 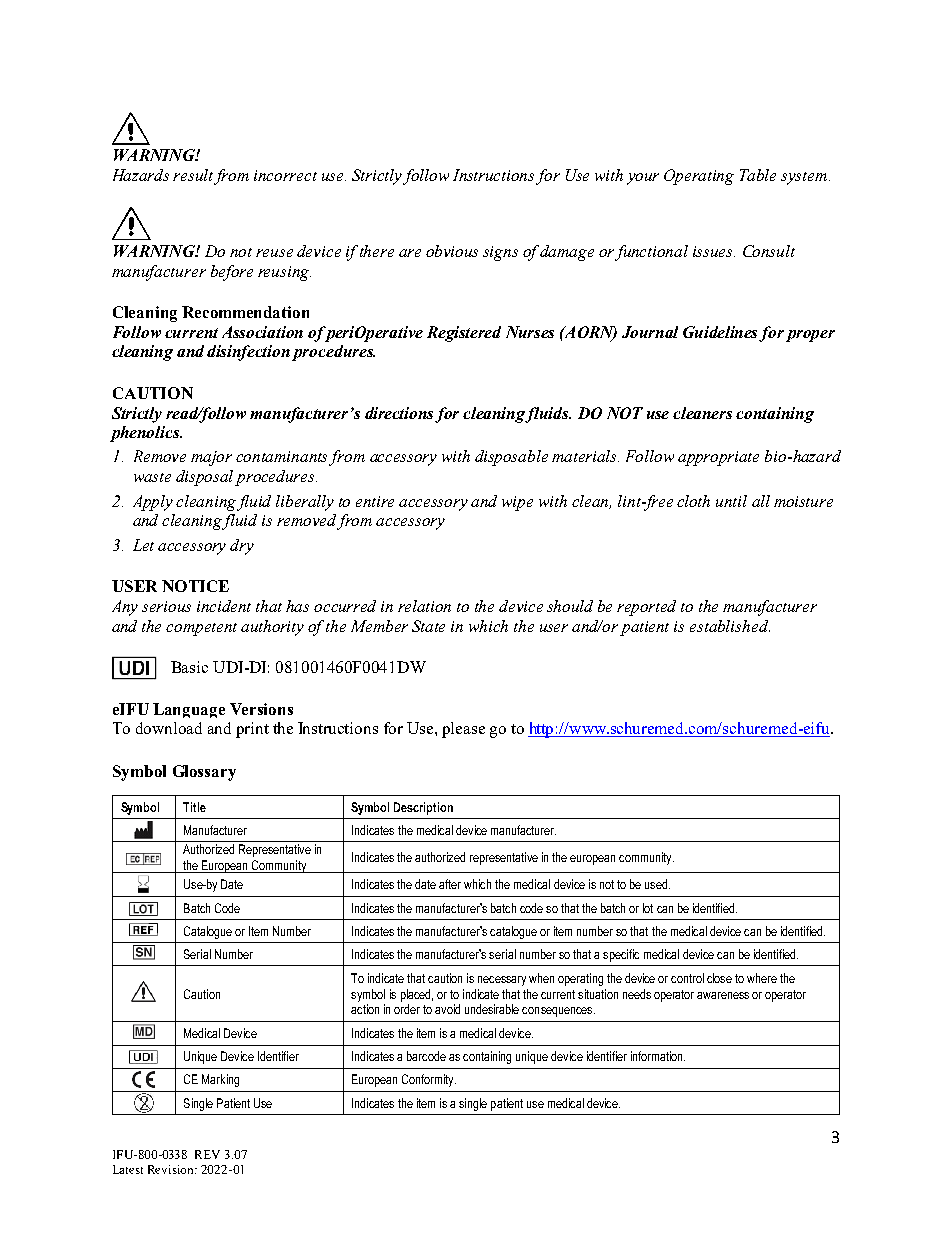 I want to click on obvious, so click(x=452, y=251).
